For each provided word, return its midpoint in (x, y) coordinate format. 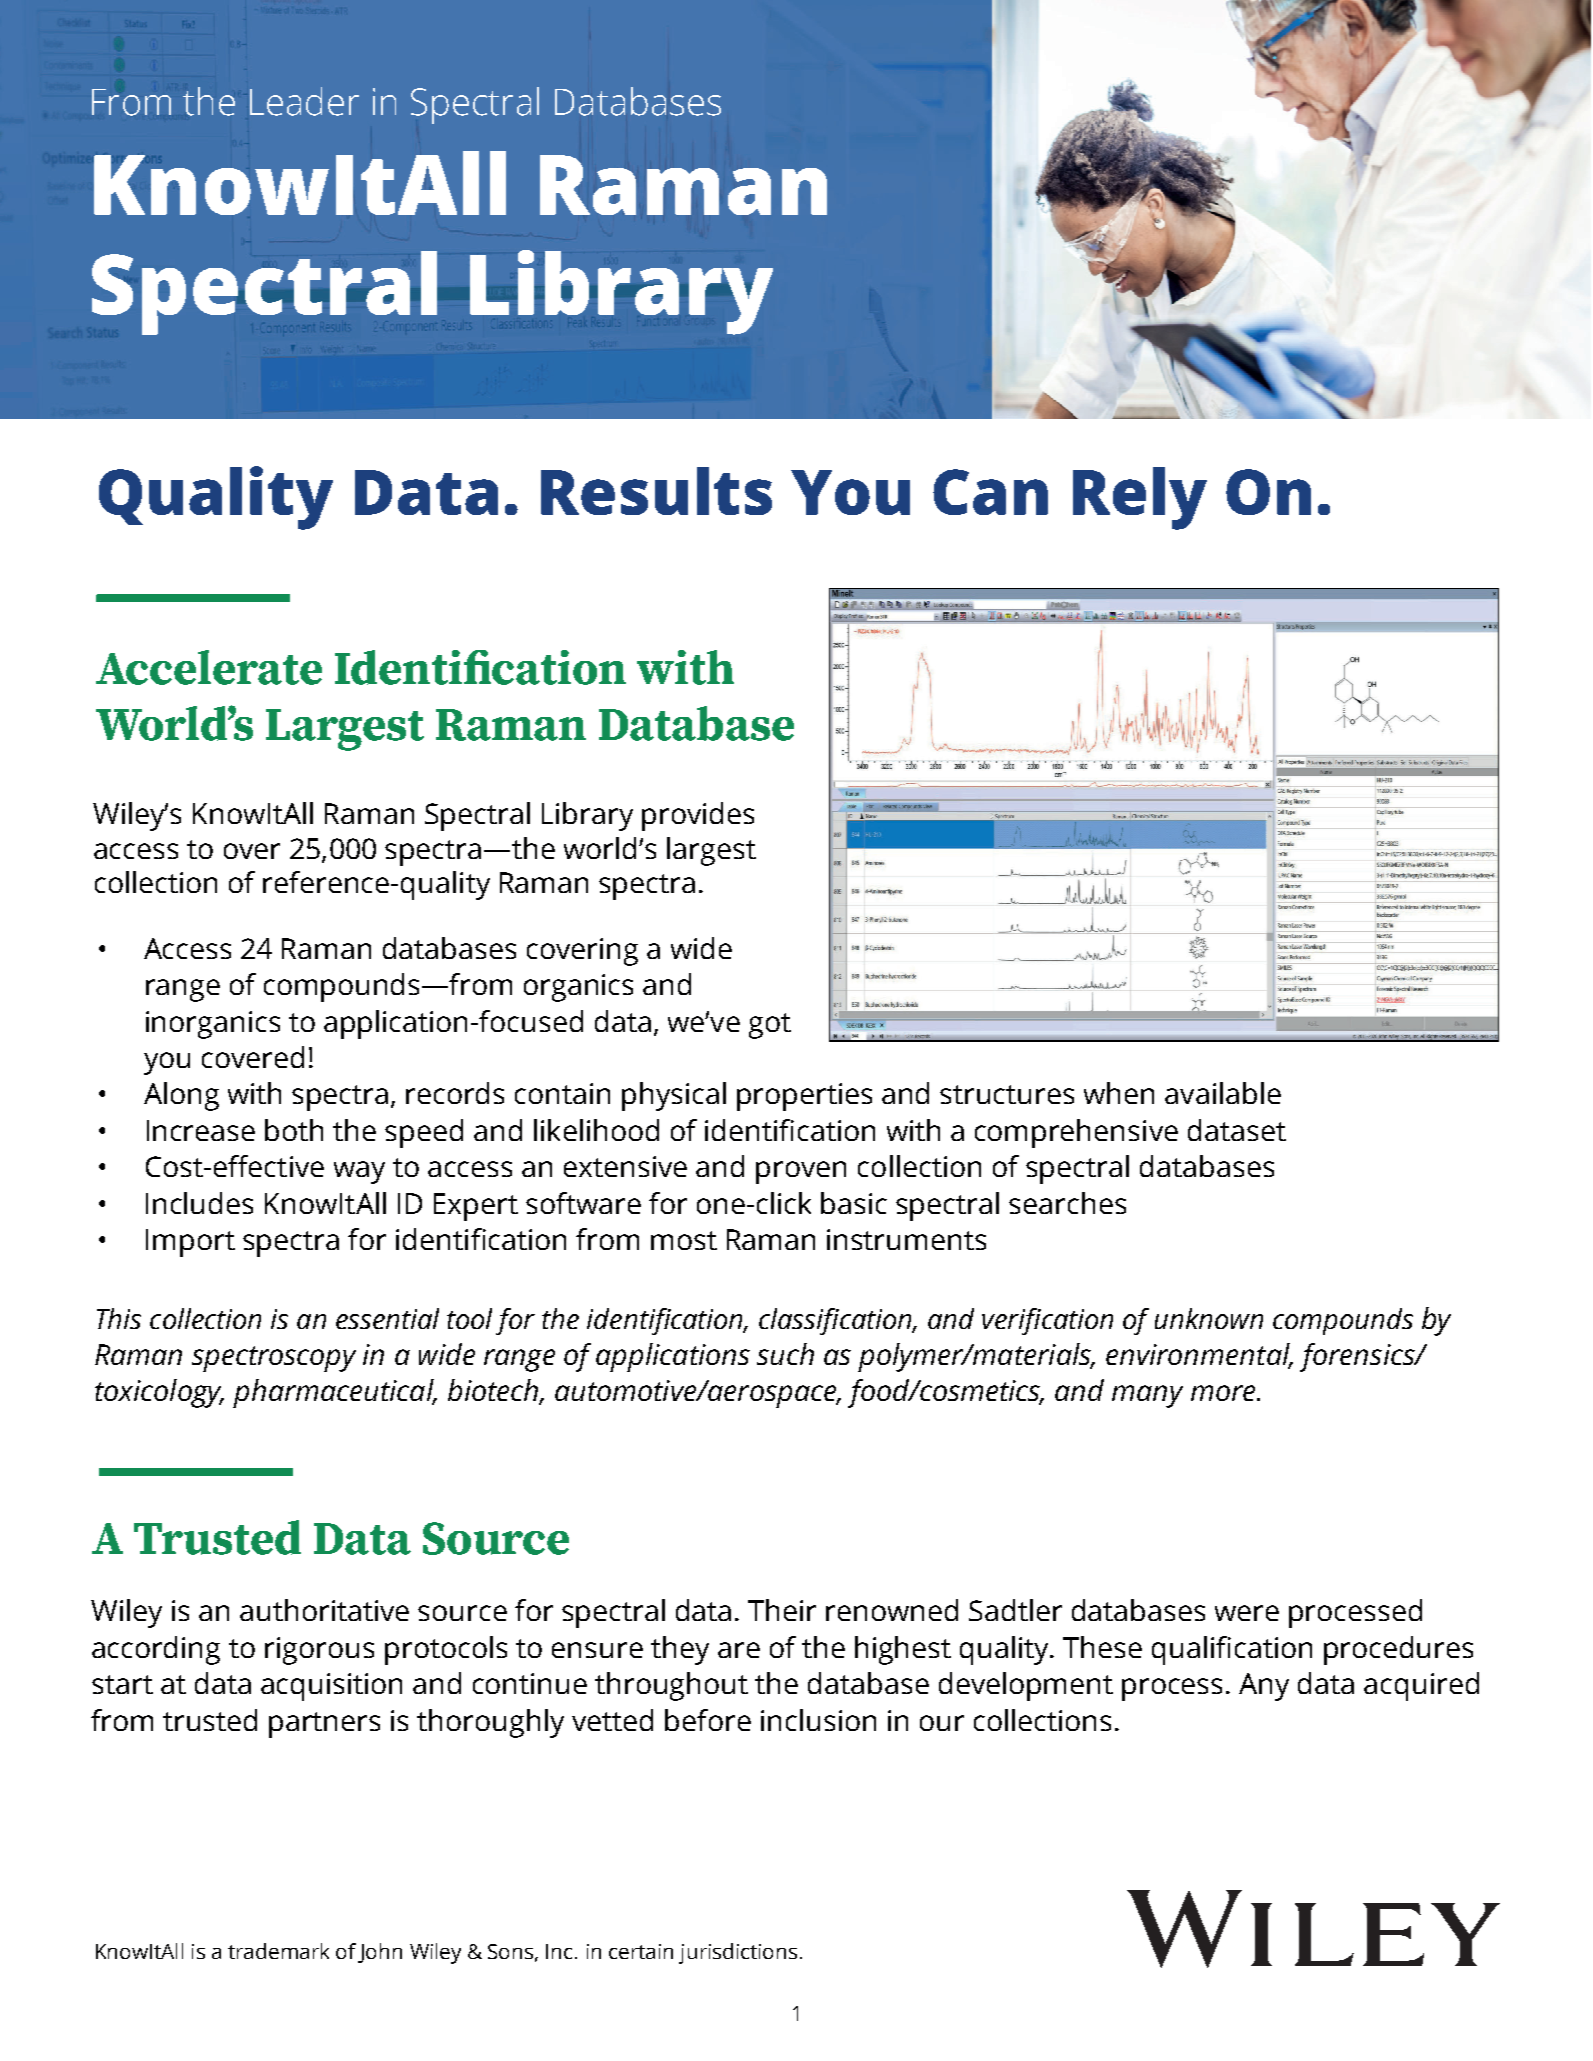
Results (656, 491)
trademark (278, 1951)
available (1223, 1093)
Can (990, 492)
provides (698, 816)
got (770, 1026)
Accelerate (209, 667)
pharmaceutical (334, 1393)
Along (181, 1096)
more (1224, 1393)
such (785, 1354)
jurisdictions (738, 1953)
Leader (304, 101)
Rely (1140, 498)
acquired (1421, 1686)
